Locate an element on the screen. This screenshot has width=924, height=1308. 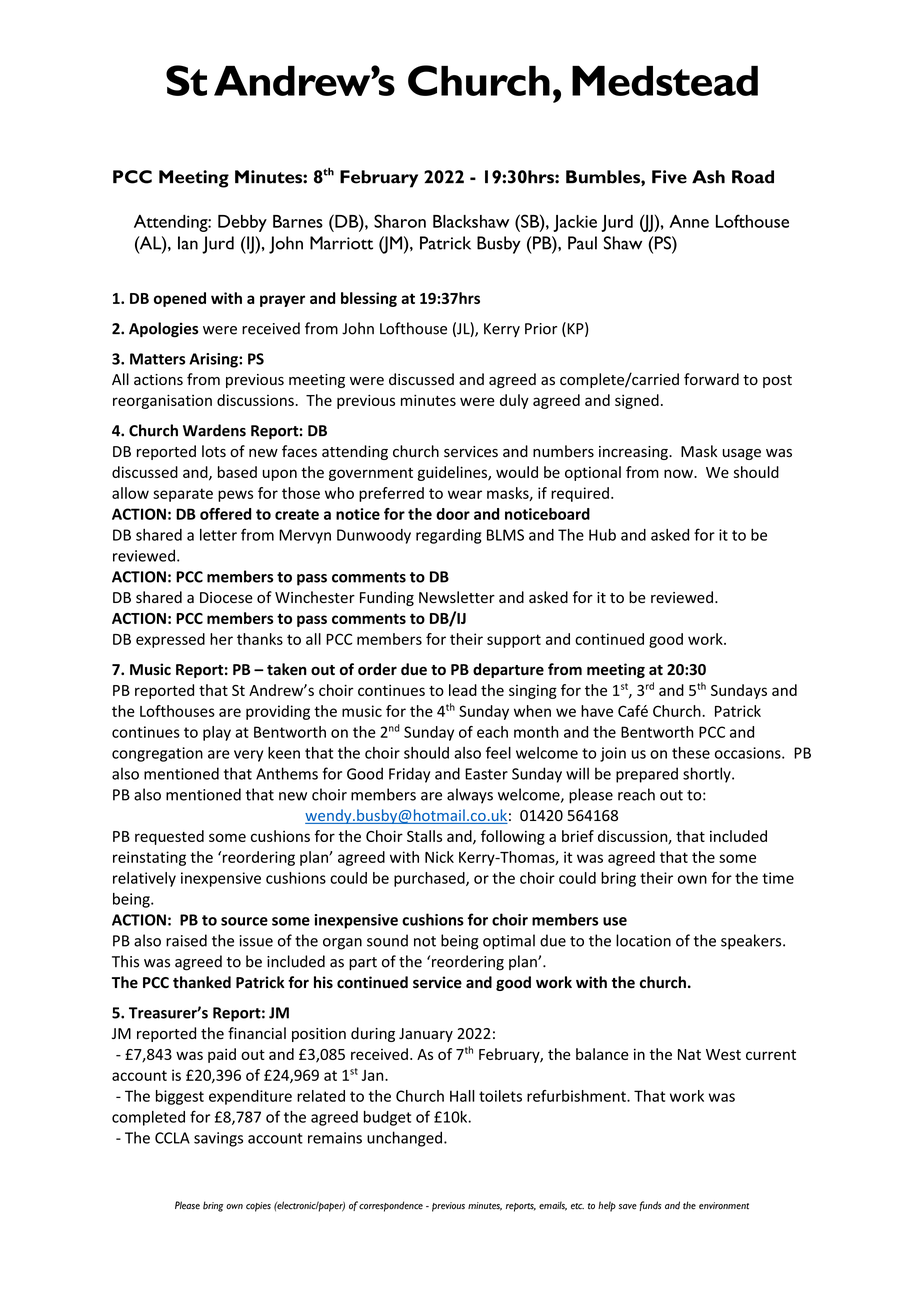
Sharon is located at coordinates (400, 221).
